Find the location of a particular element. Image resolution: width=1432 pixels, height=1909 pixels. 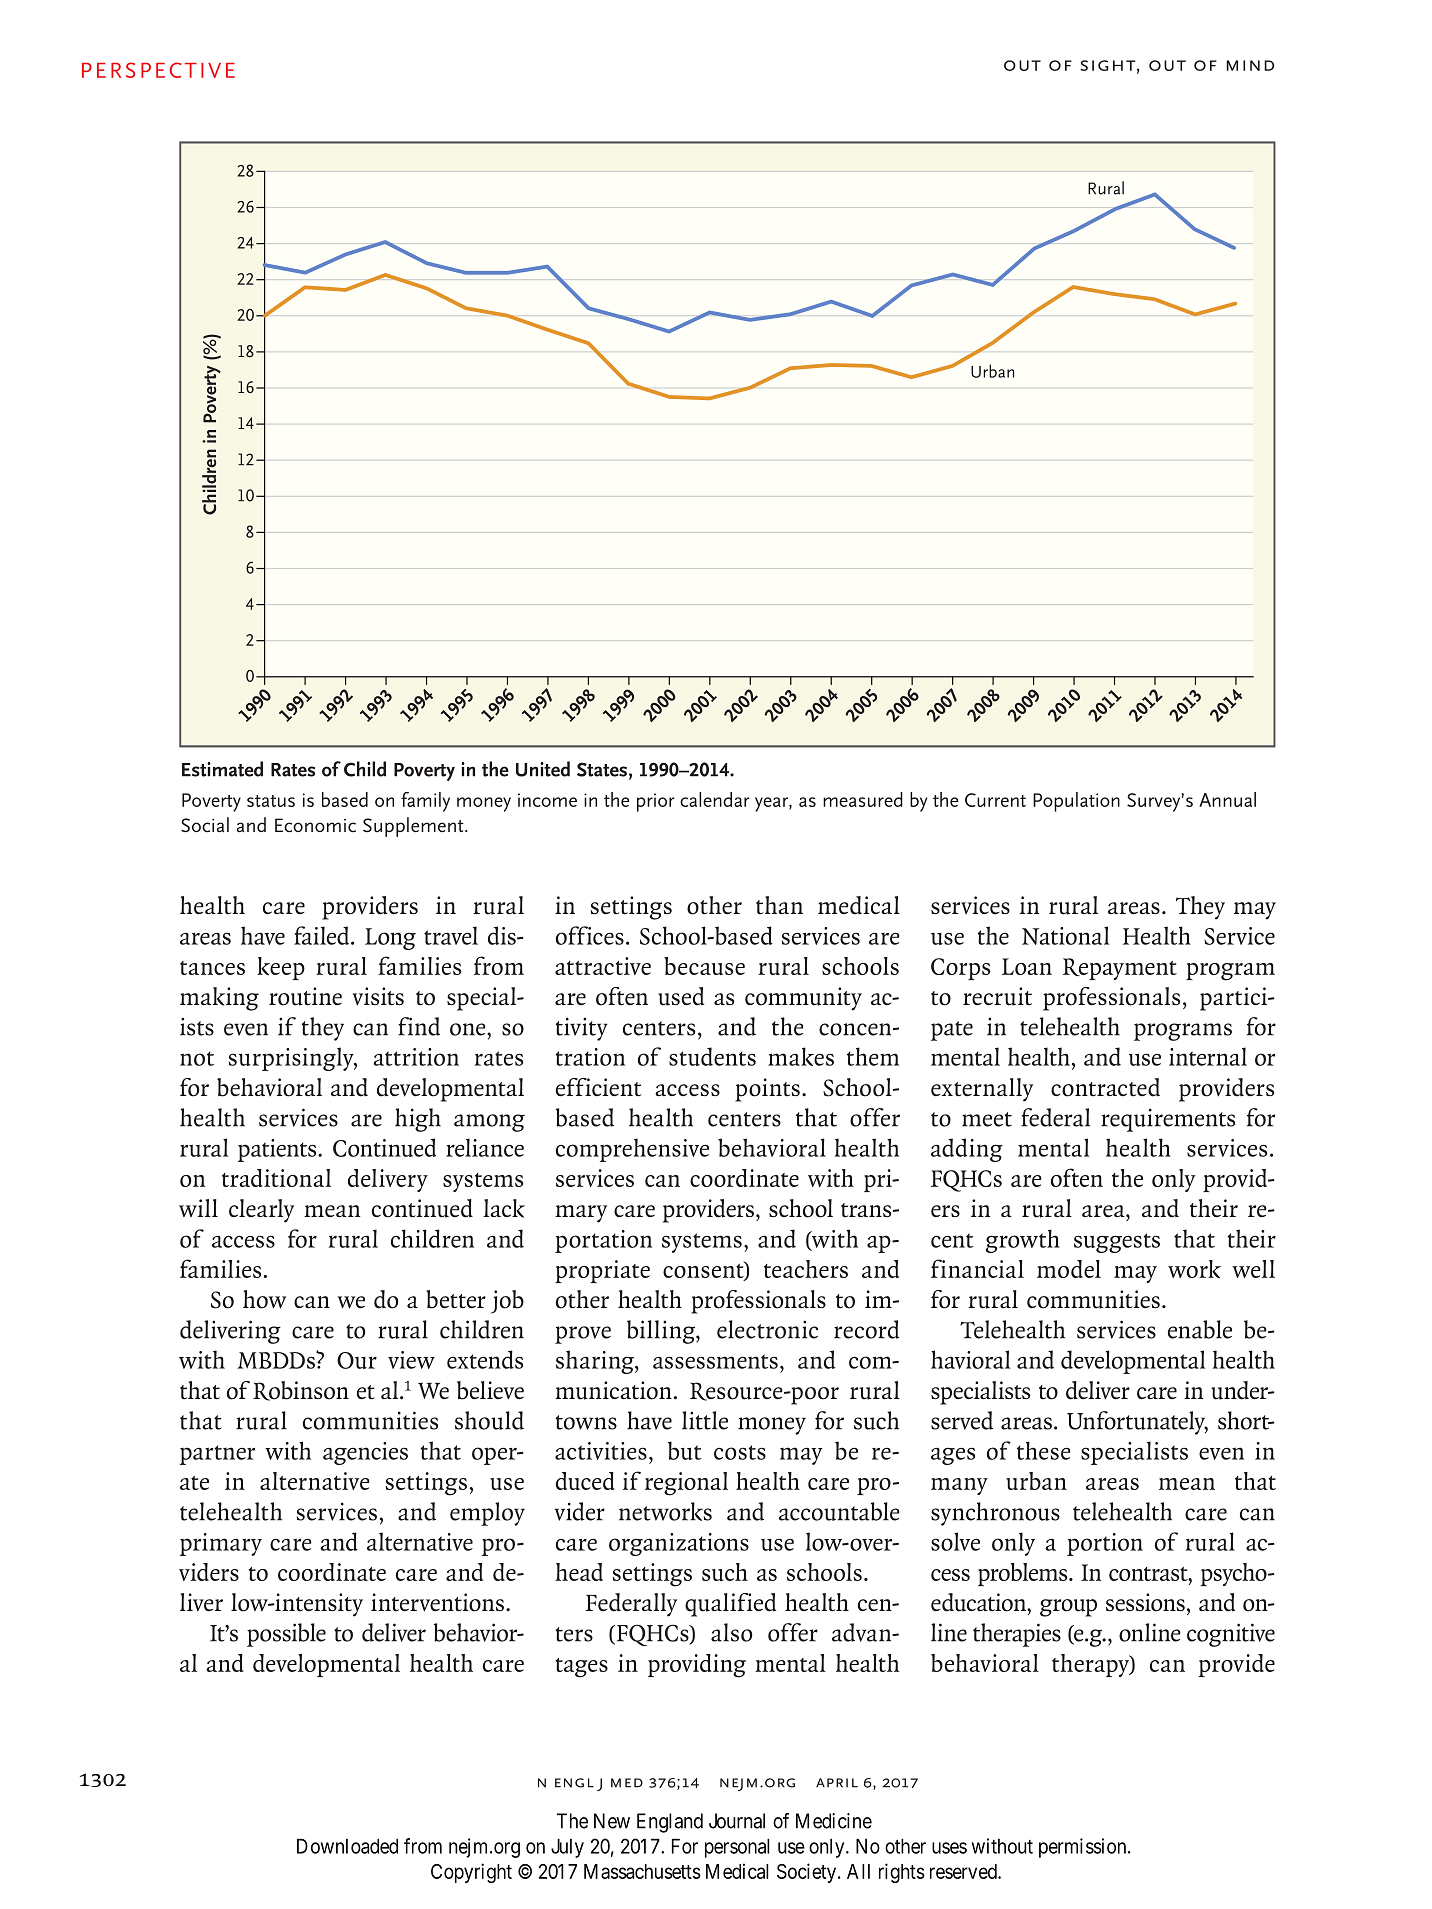

Annual is located at coordinates (1227, 799).
